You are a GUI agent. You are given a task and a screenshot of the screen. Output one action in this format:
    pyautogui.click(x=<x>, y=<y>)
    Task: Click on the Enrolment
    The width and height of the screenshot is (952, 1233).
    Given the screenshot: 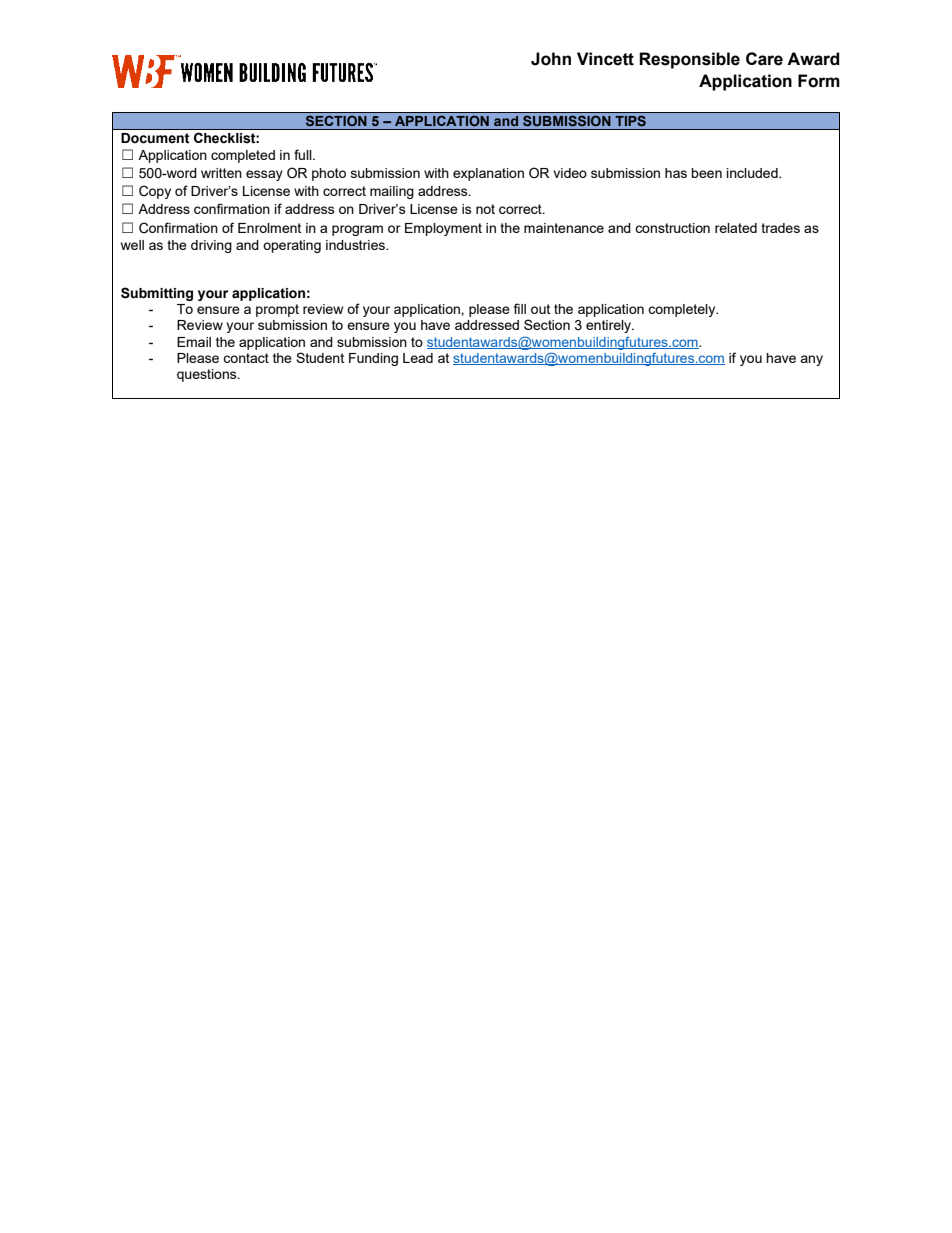 What is the action you would take?
    pyautogui.click(x=269, y=228)
